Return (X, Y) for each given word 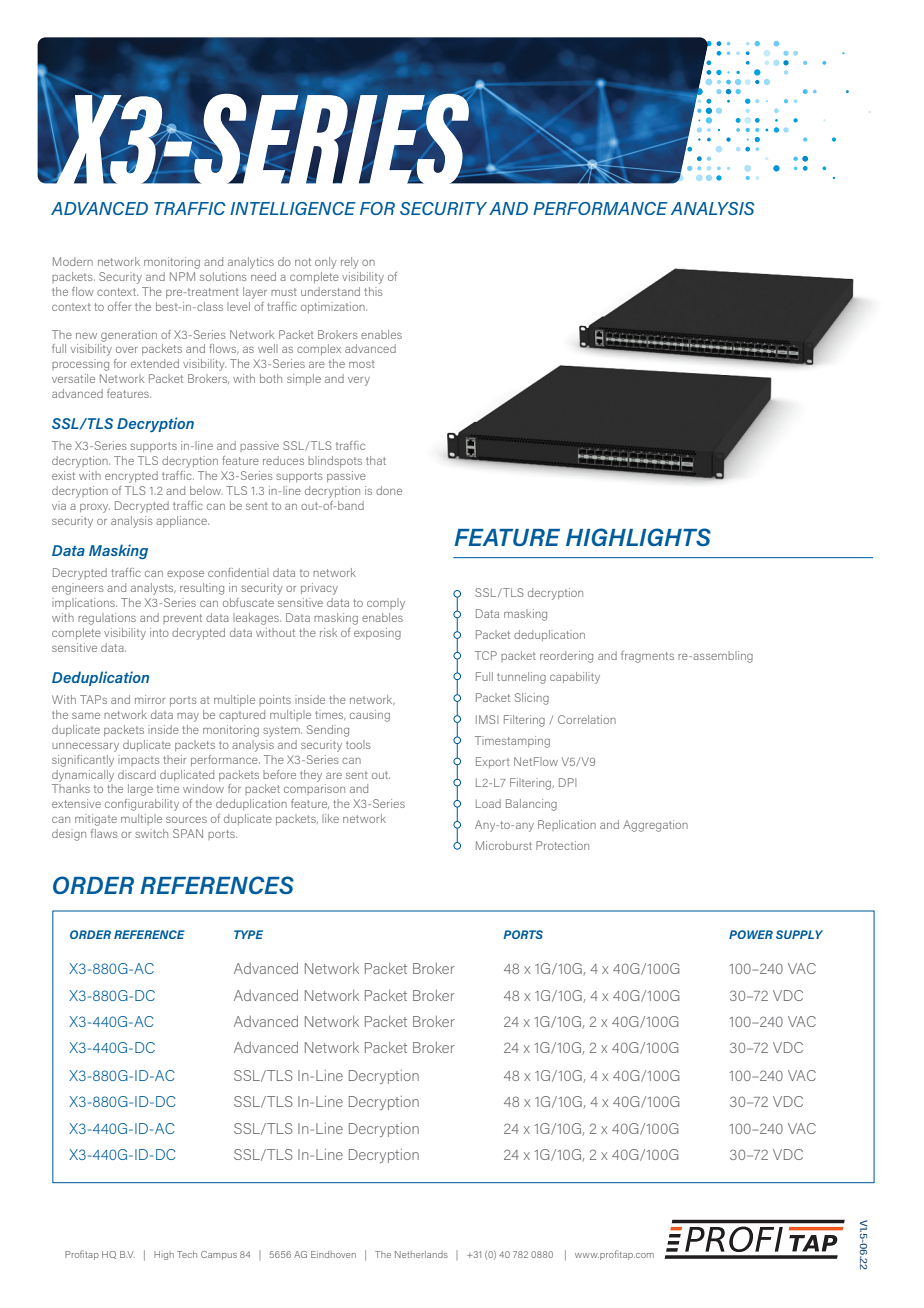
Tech (187, 1254)
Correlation (587, 719)
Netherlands (421, 1254)
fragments (647, 657)
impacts (139, 760)
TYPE (248, 934)
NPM (182, 276)
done (389, 490)
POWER (751, 934)
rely (349, 263)
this (373, 291)
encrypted (131, 477)
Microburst (504, 845)
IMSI (487, 719)
